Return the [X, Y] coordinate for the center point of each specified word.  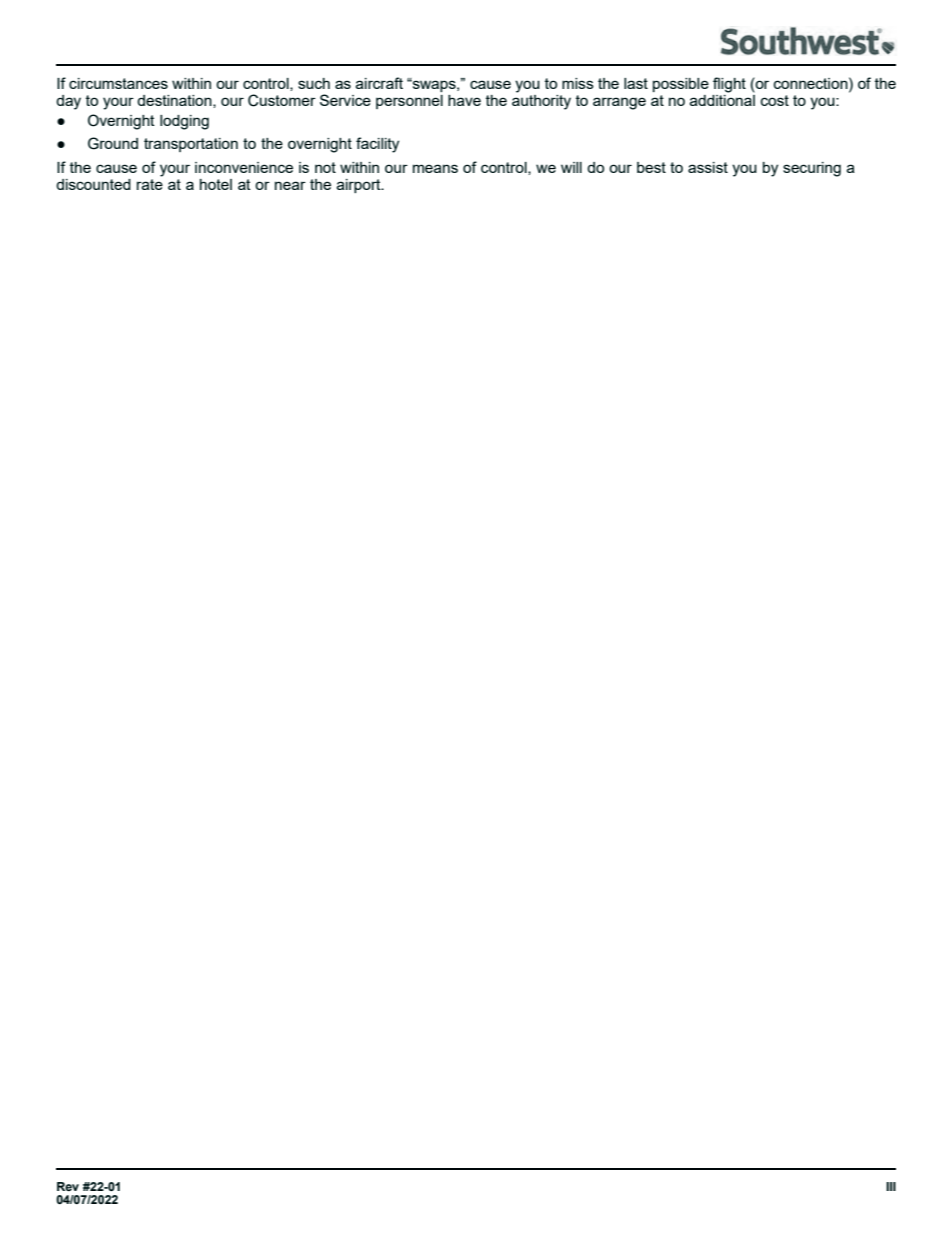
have [464, 100]
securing [812, 169]
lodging [184, 122]
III [891, 1186]
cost [775, 100]
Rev [68, 1186]
